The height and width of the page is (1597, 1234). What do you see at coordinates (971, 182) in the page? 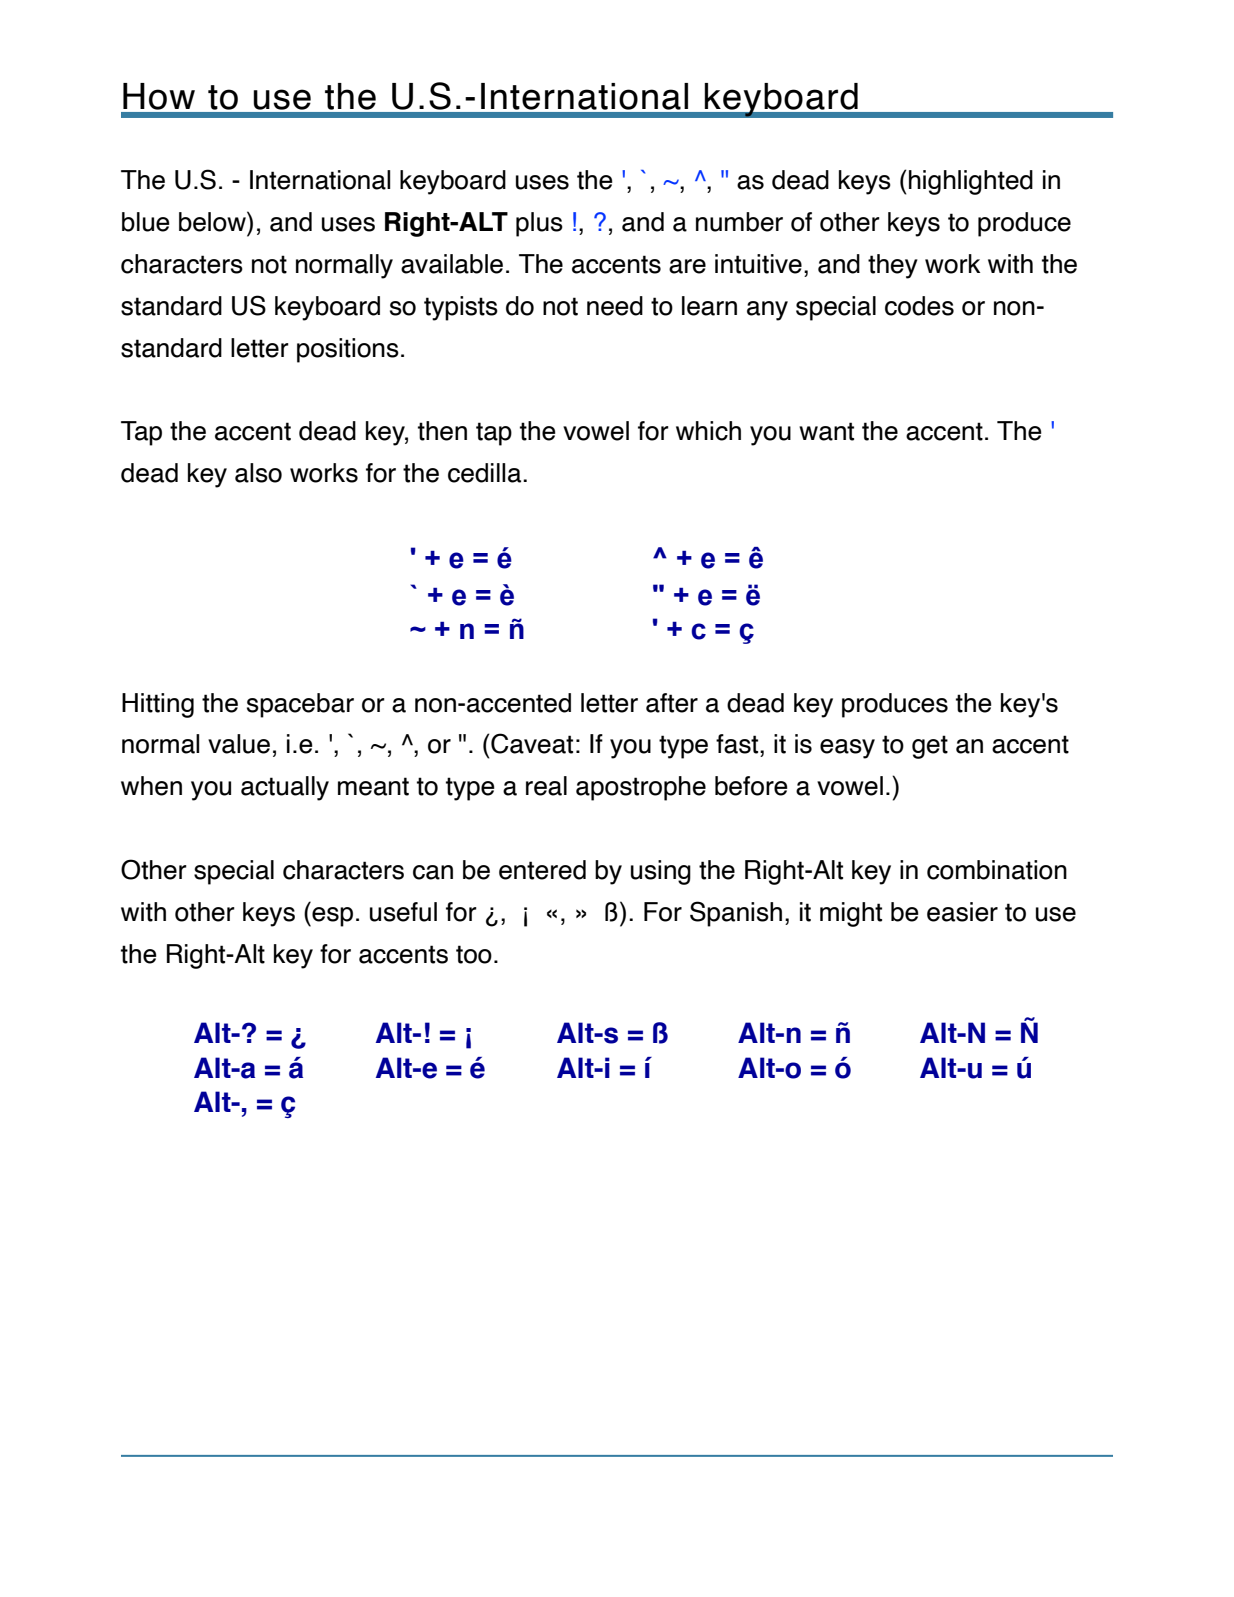
I see `highlighted` at bounding box center [971, 182].
